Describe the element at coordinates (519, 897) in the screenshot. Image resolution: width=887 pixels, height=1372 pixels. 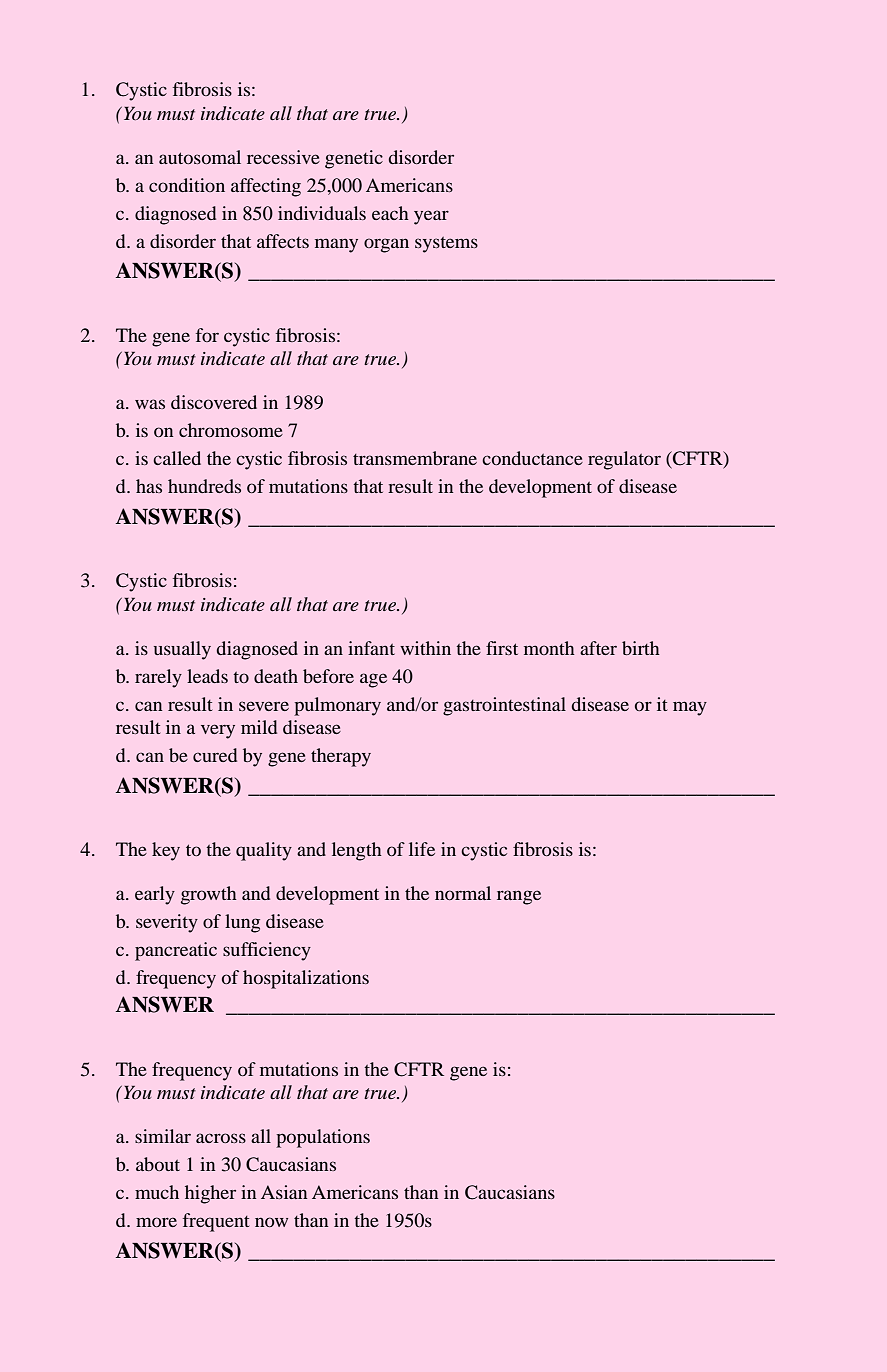
I see `range` at that location.
